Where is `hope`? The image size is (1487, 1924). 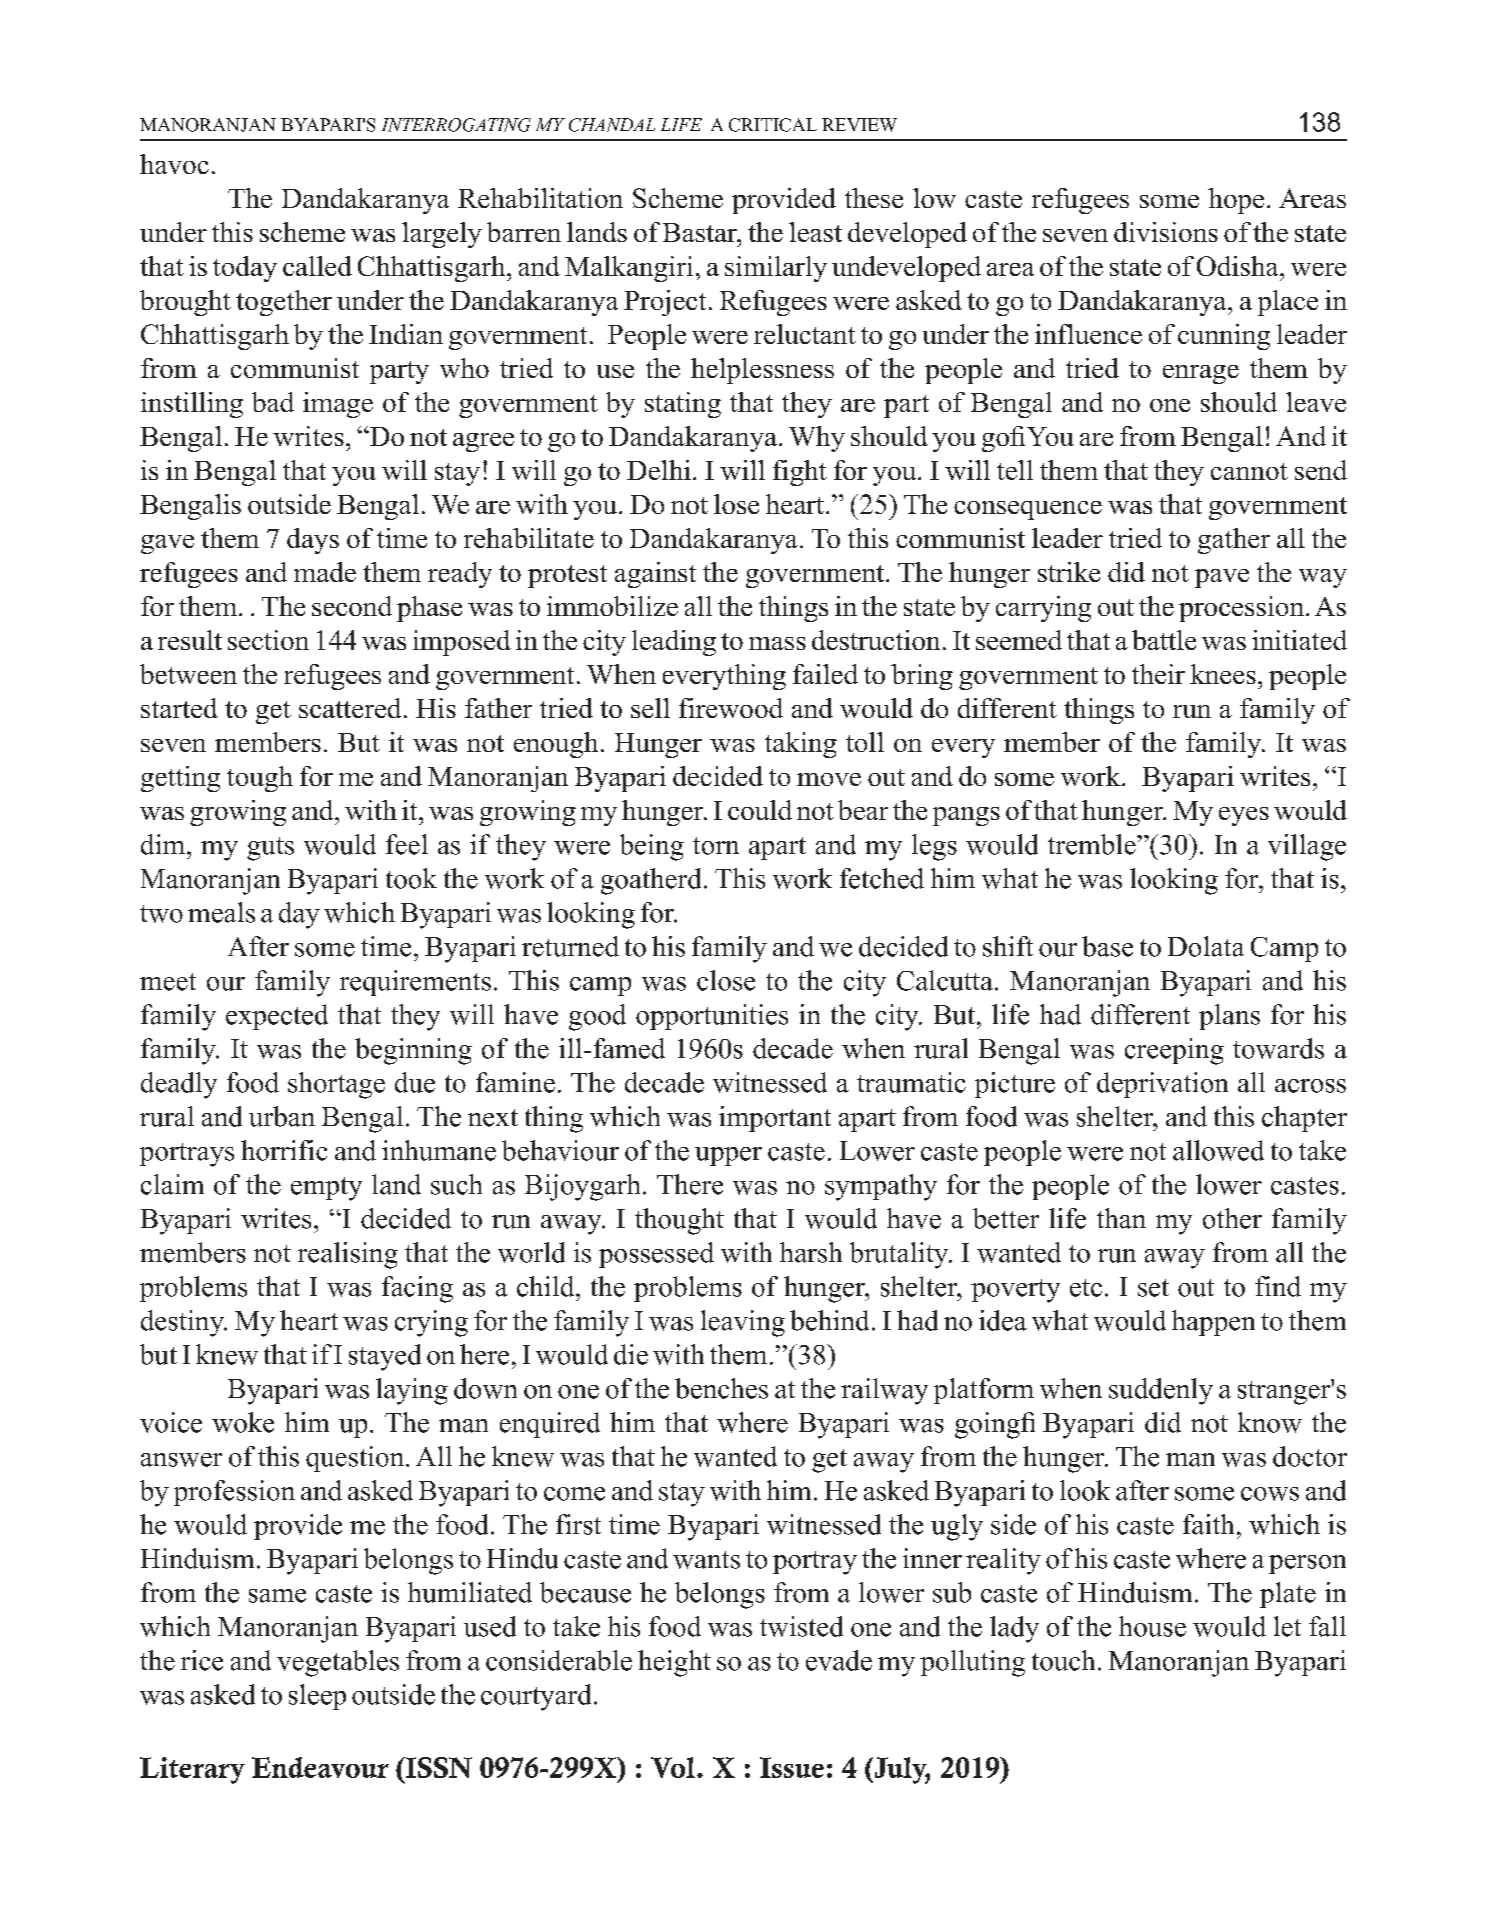 hope is located at coordinates (1236, 201).
